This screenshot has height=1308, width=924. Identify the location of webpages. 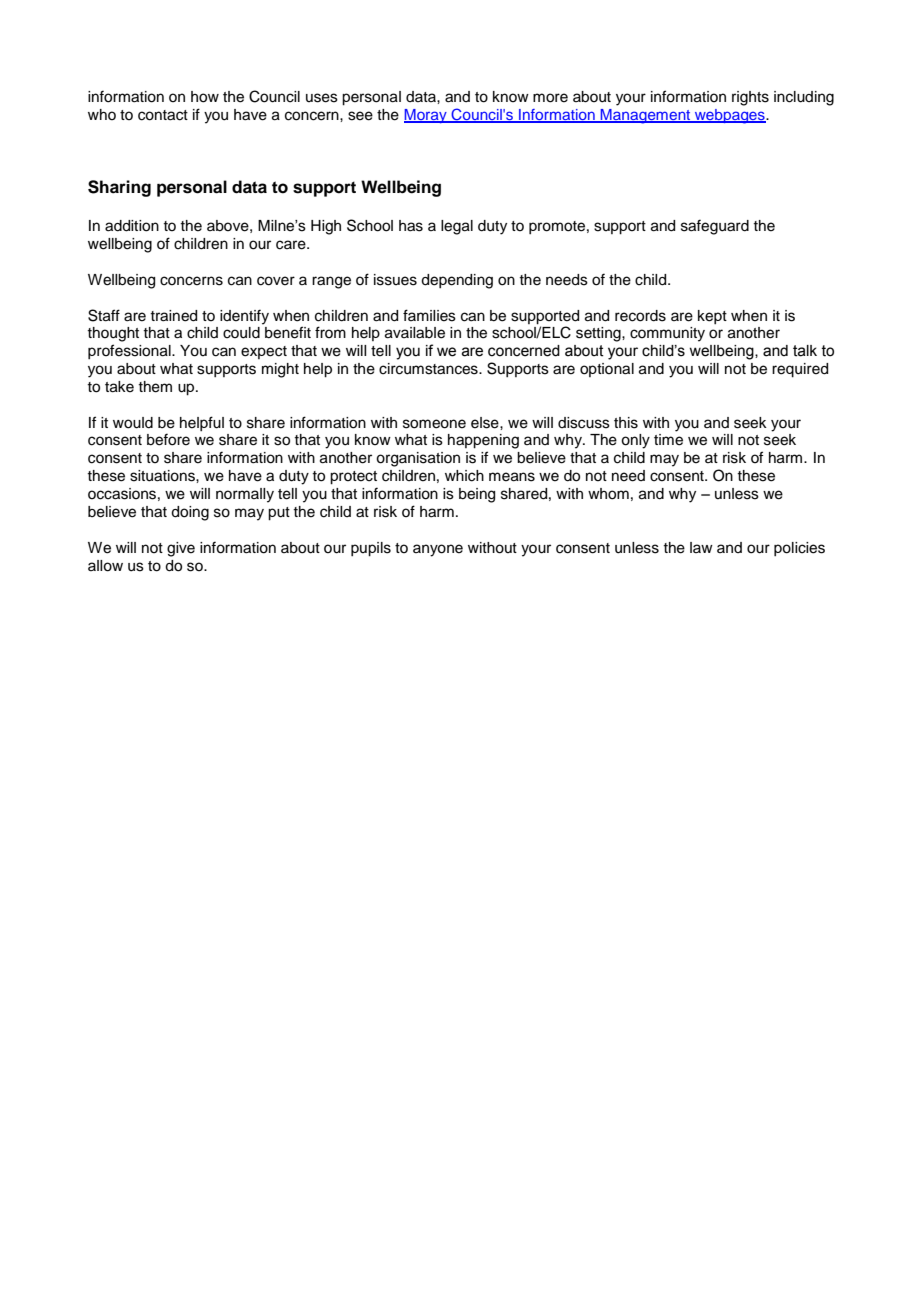
(730, 116).
